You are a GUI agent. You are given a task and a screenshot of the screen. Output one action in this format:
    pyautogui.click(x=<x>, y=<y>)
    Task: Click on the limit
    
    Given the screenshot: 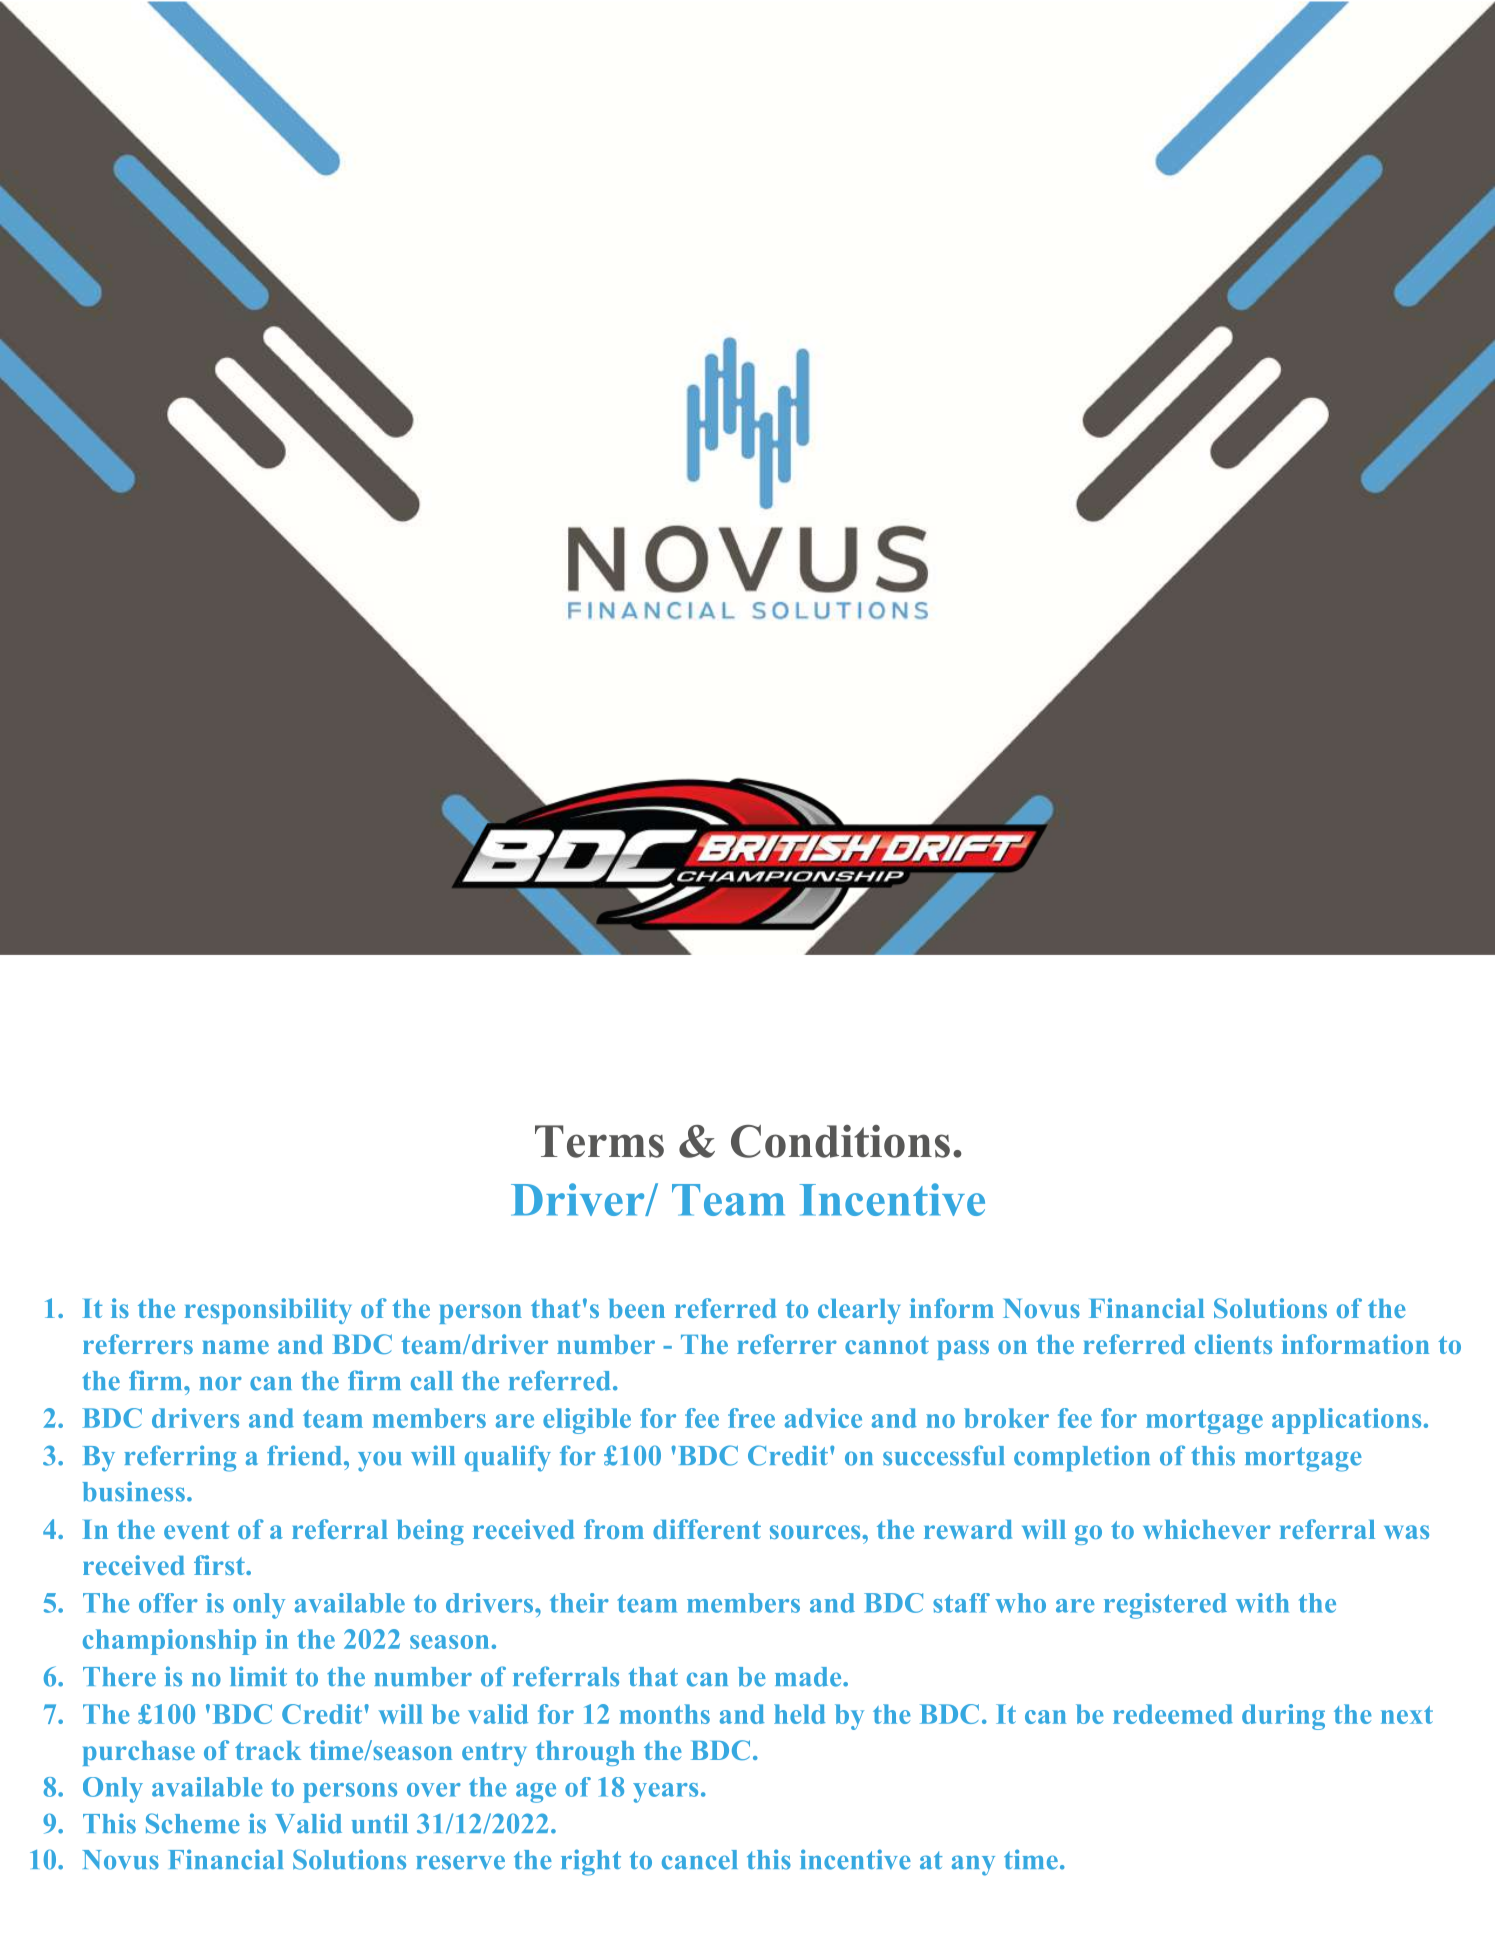 What is the action you would take?
    pyautogui.click(x=258, y=1676)
